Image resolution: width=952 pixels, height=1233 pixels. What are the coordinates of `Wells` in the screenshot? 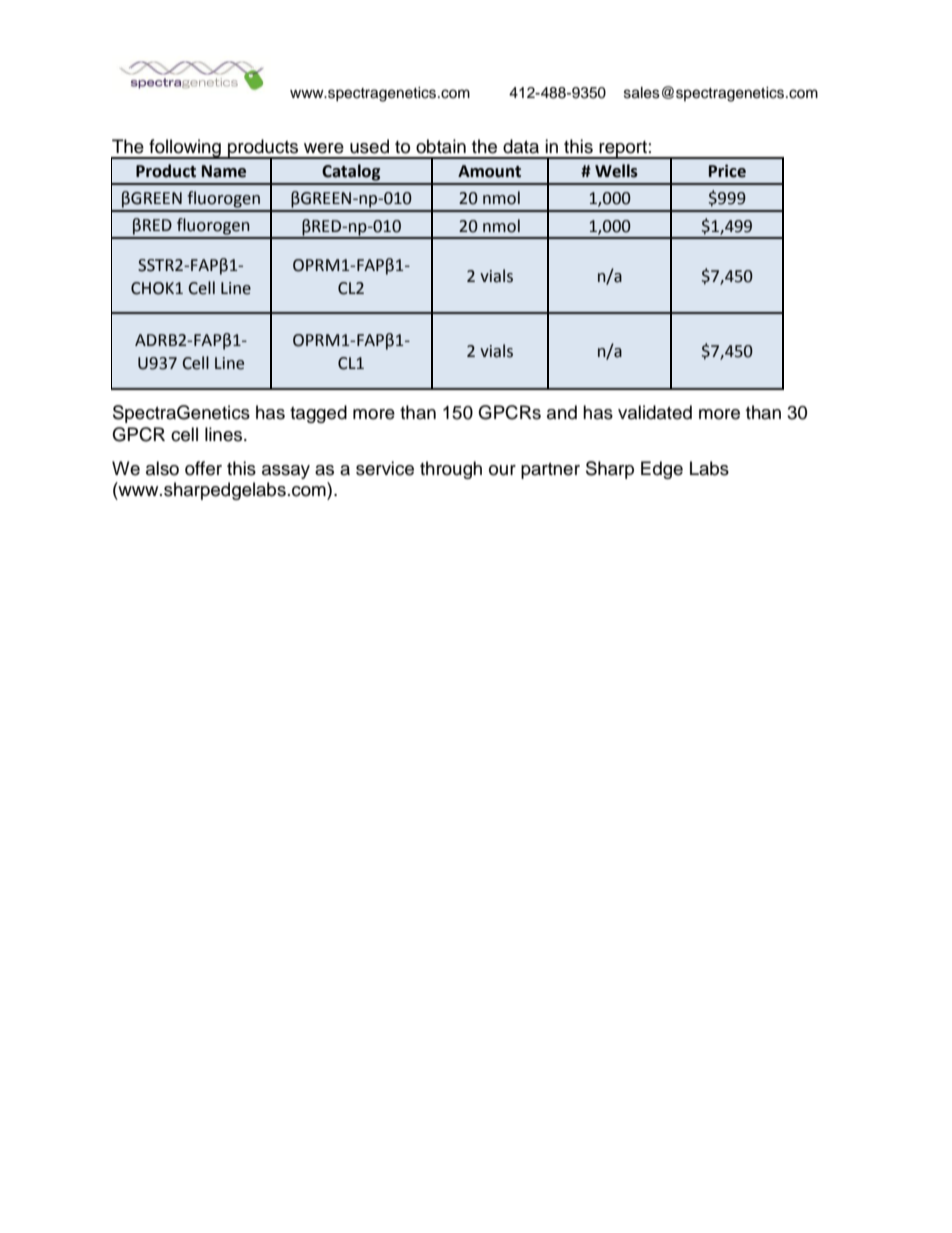 It's located at (616, 171).
